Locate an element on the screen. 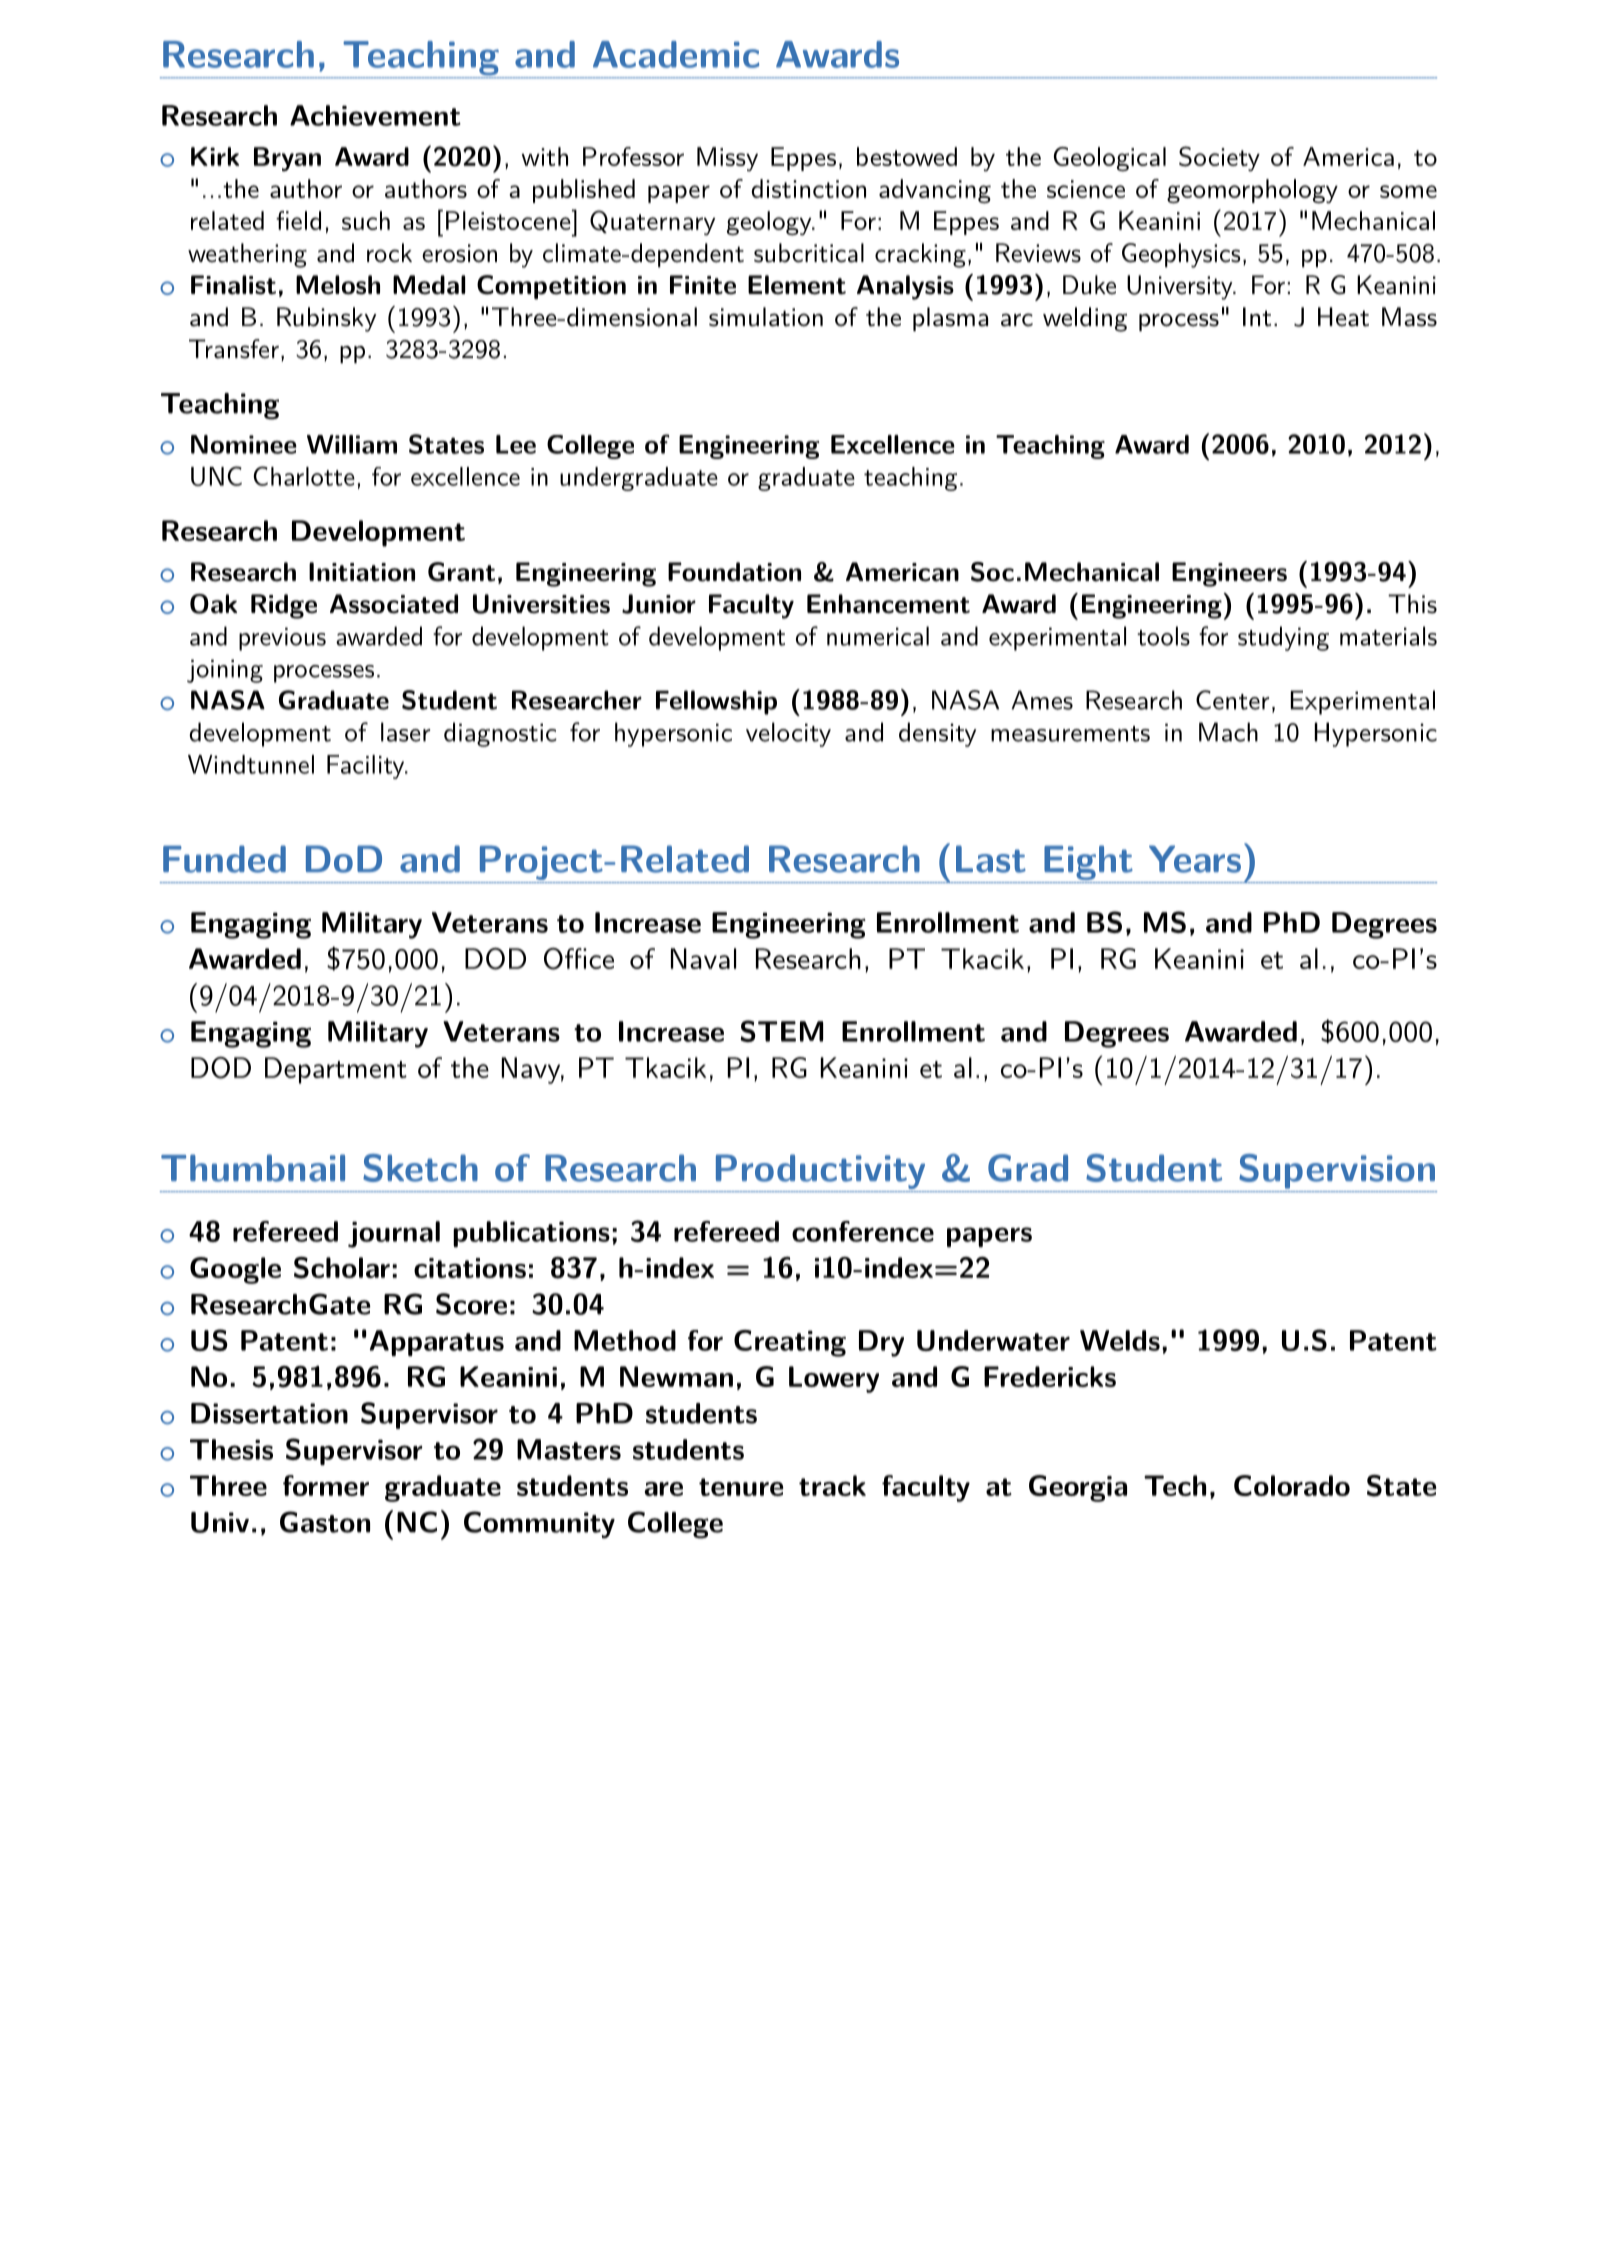 Image resolution: width=1597 pixels, height=2258 pixels. Society is located at coordinates (1219, 159).
